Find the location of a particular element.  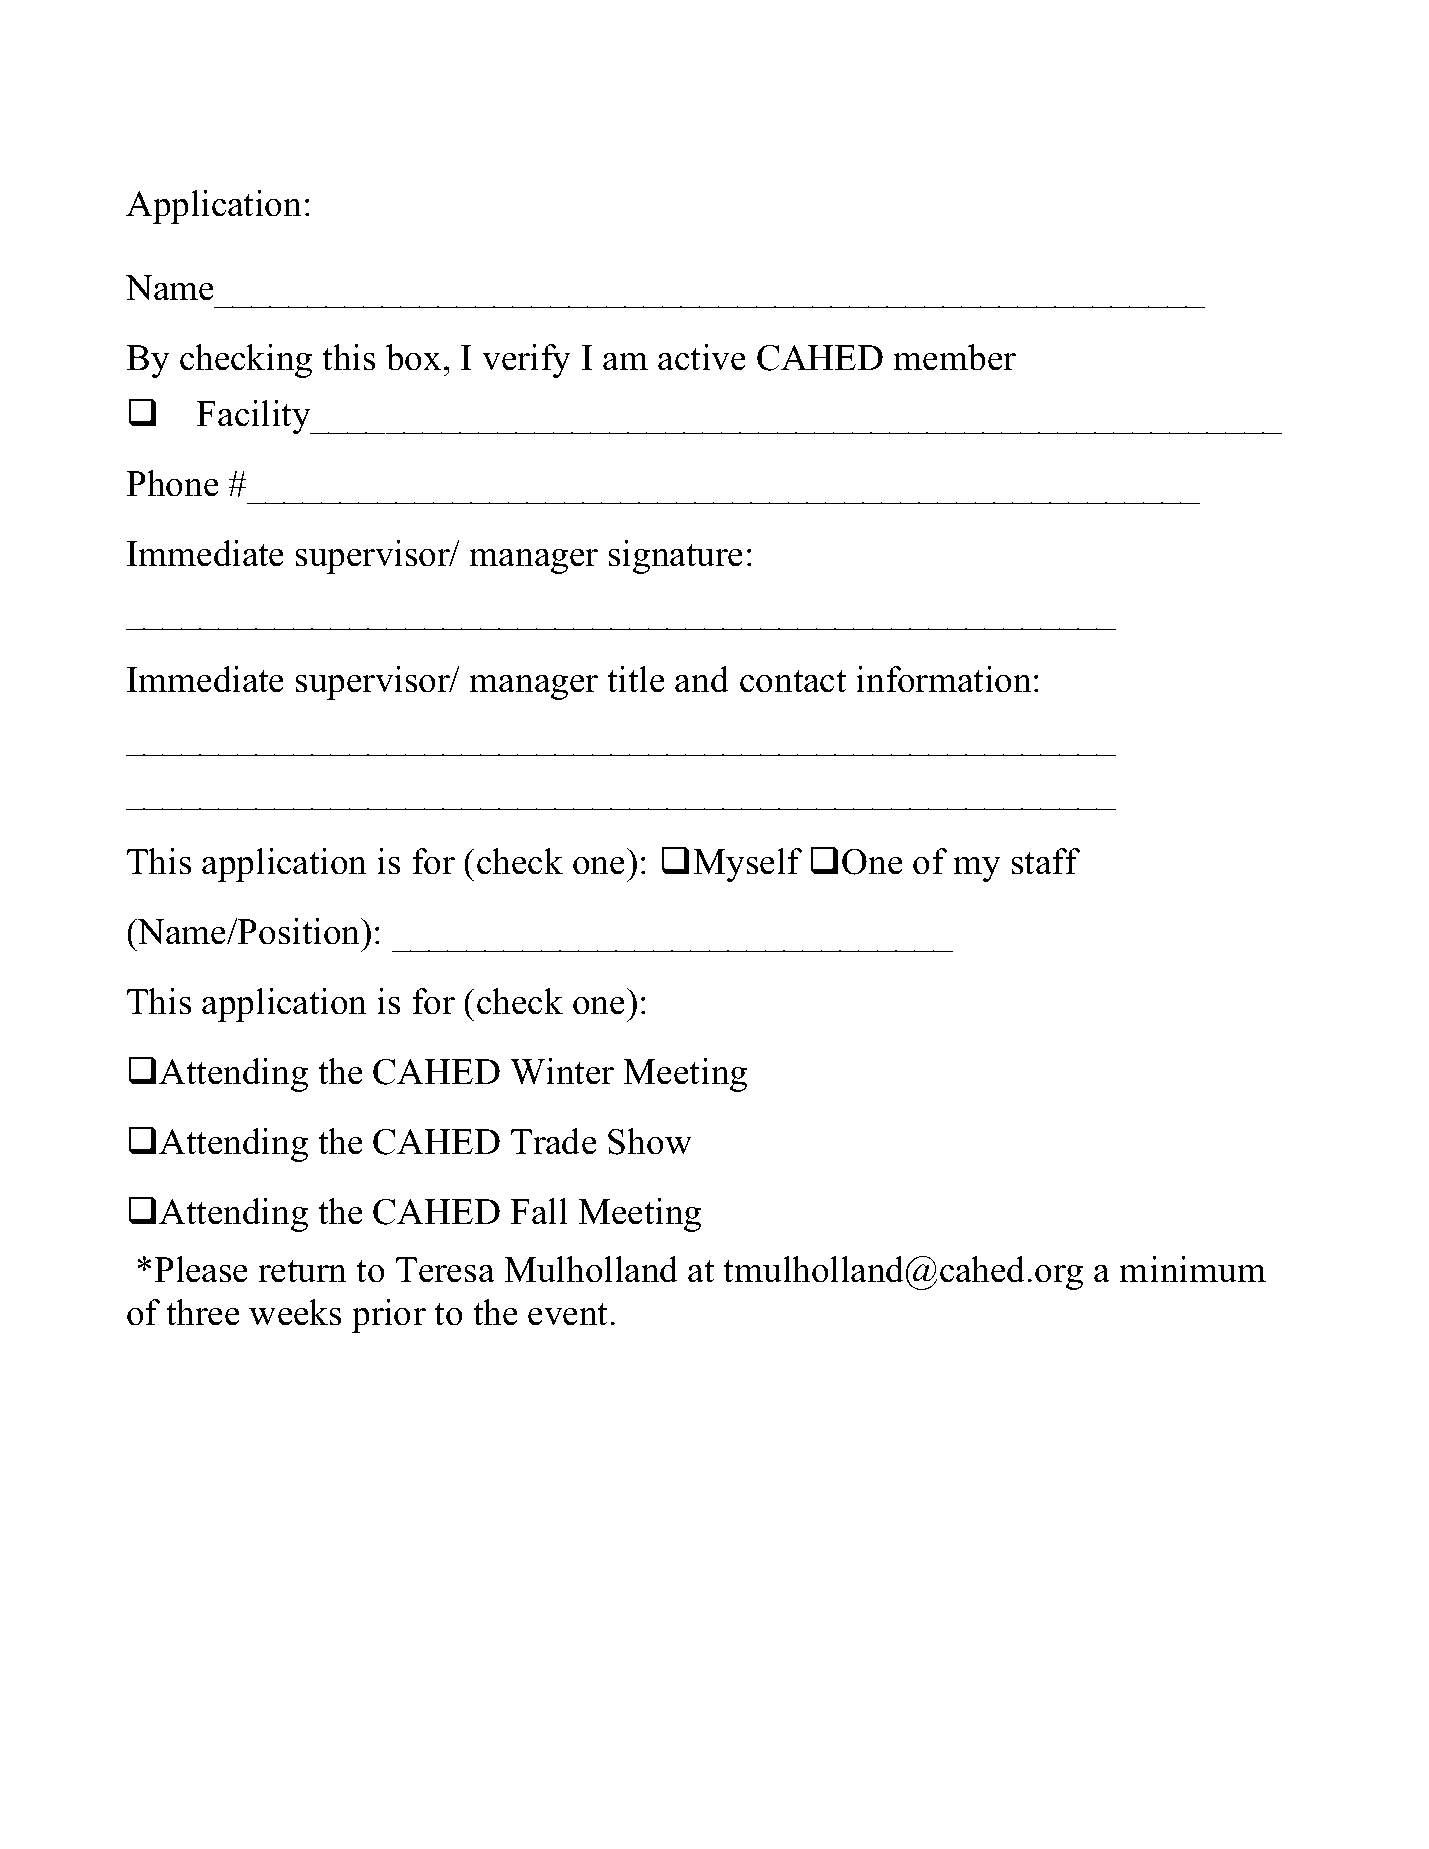

staff is located at coordinates (1046, 861).
